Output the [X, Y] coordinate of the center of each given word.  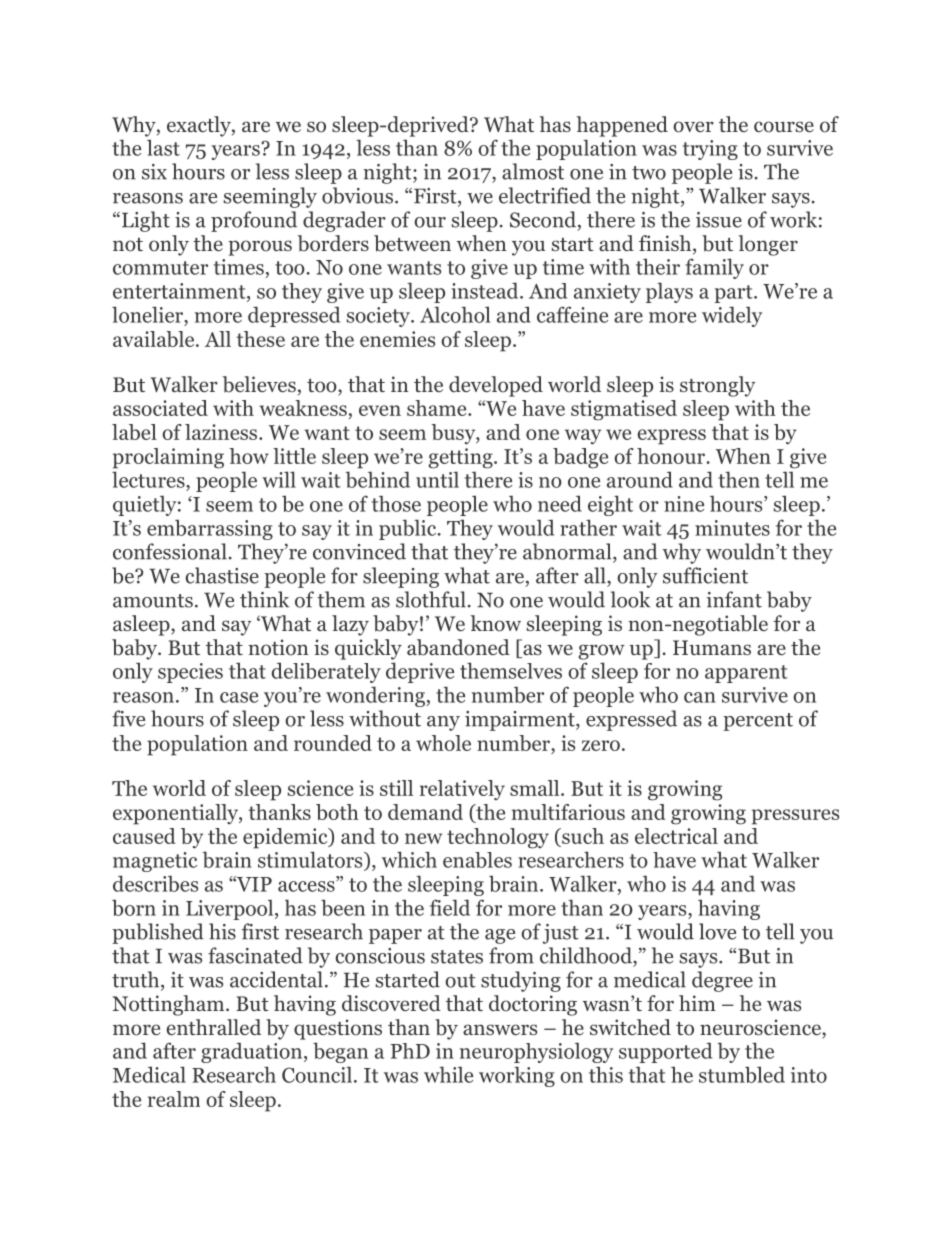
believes [259, 384]
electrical [676, 836]
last [163, 147]
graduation [253, 1052]
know [495, 623]
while [448, 1074]
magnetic [155, 862]
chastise [222, 575]
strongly [717, 386]
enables [477, 860]
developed [496, 386]
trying [710, 150]
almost [533, 171]
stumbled [742, 1074]
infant [734, 599]
